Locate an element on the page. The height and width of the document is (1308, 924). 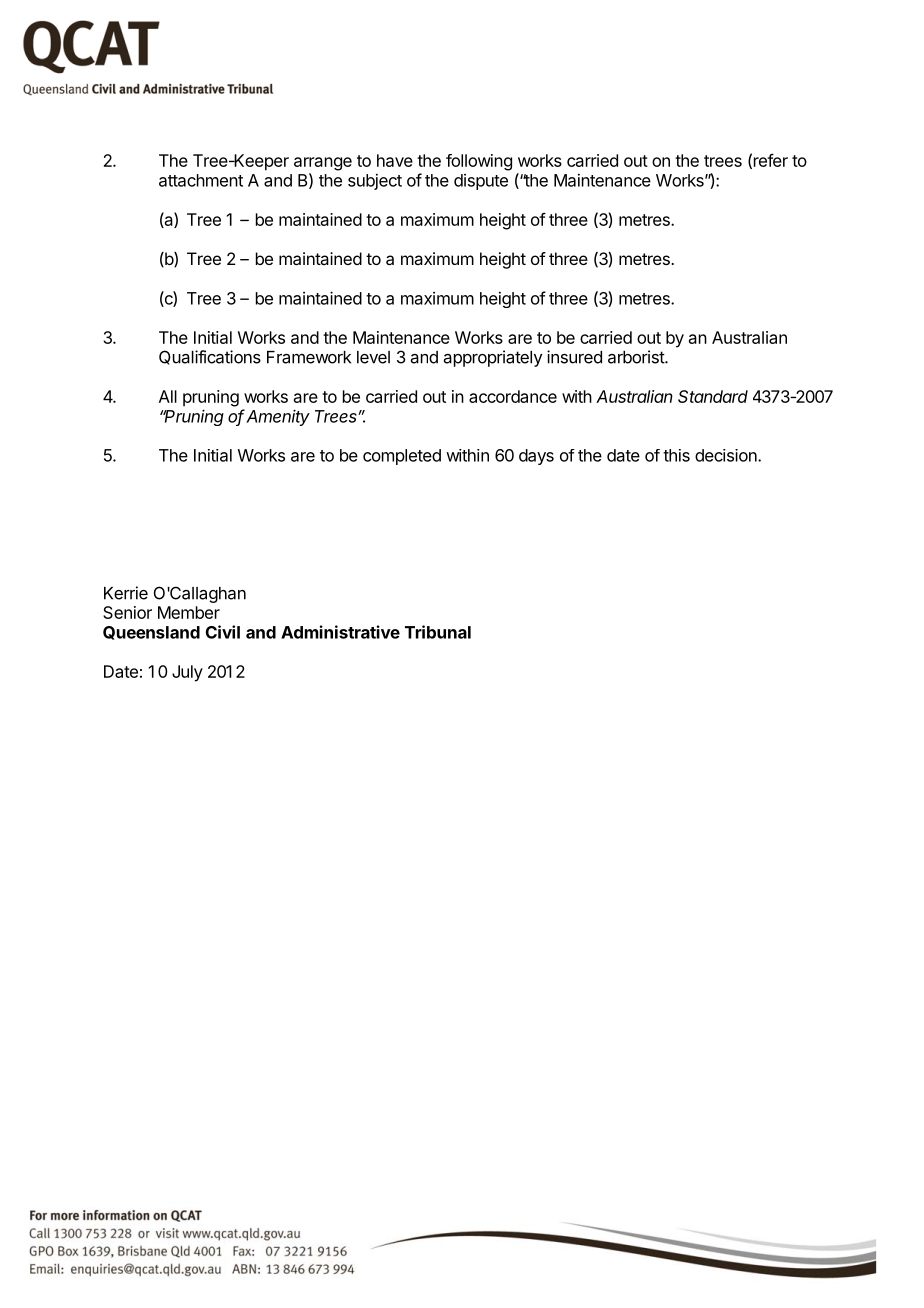
July is located at coordinates (187, 673).
